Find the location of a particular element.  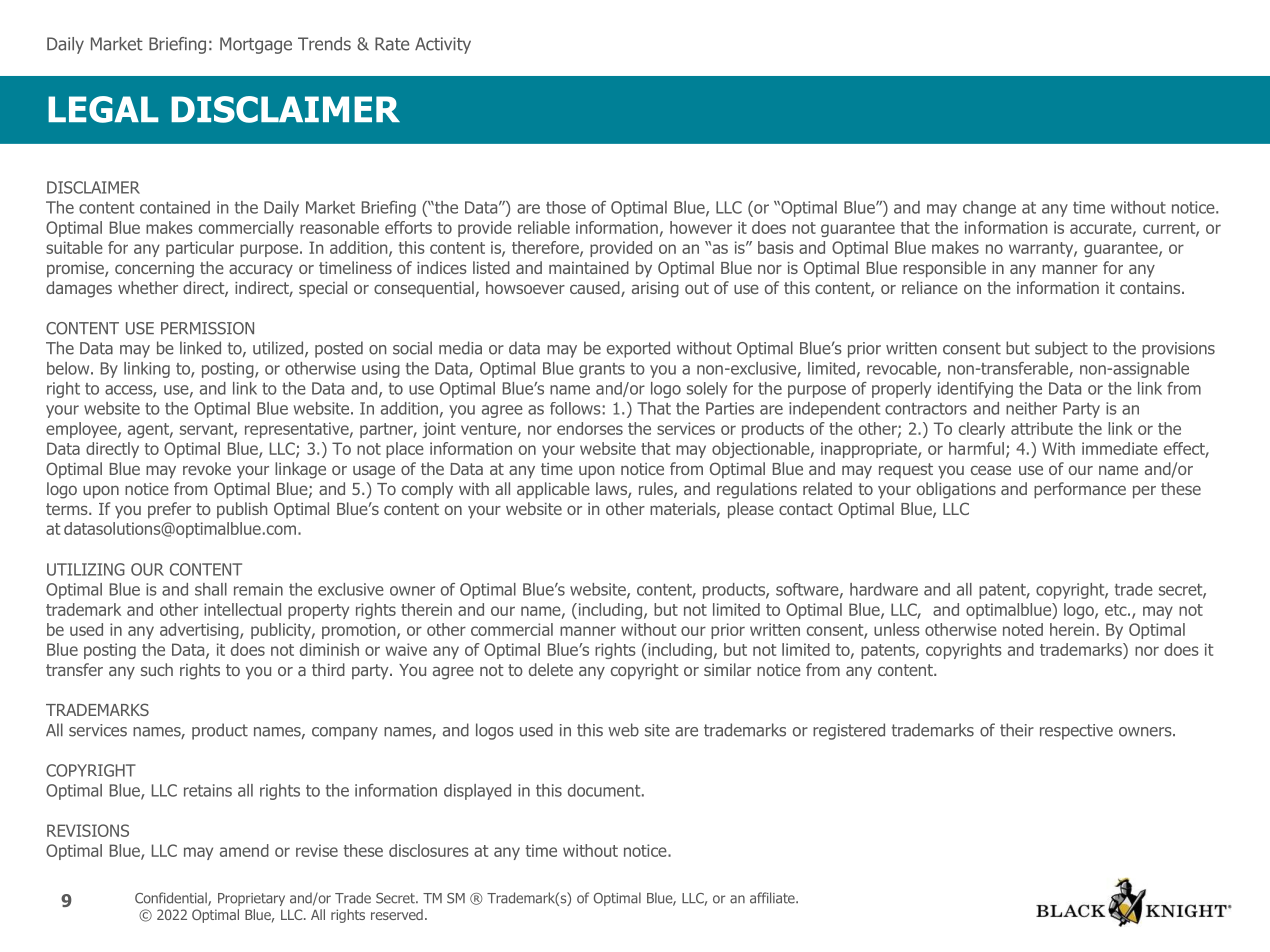

applicable is located at coordinates (553, 490).
